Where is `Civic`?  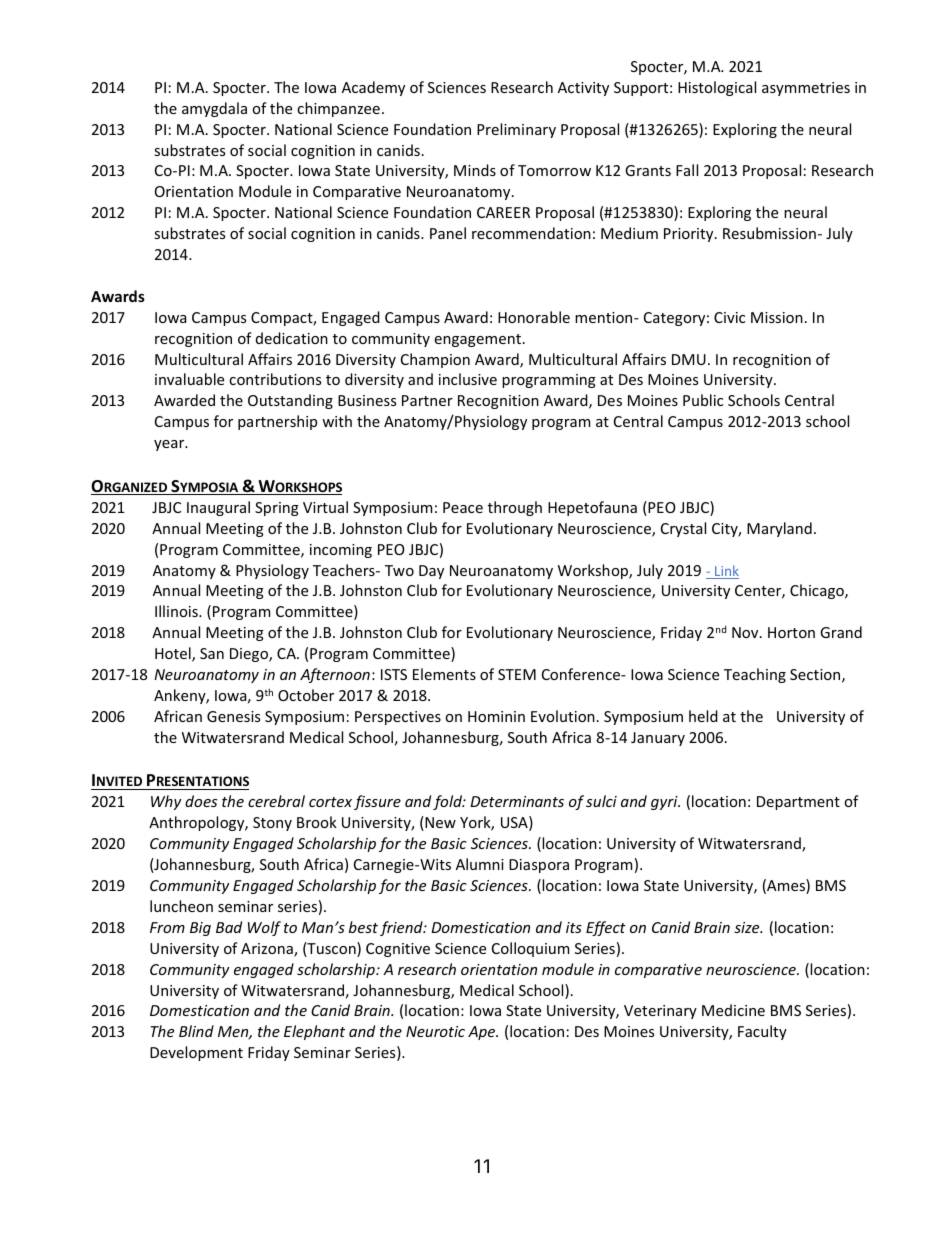 Civic is located at coordinates (729, 317).
